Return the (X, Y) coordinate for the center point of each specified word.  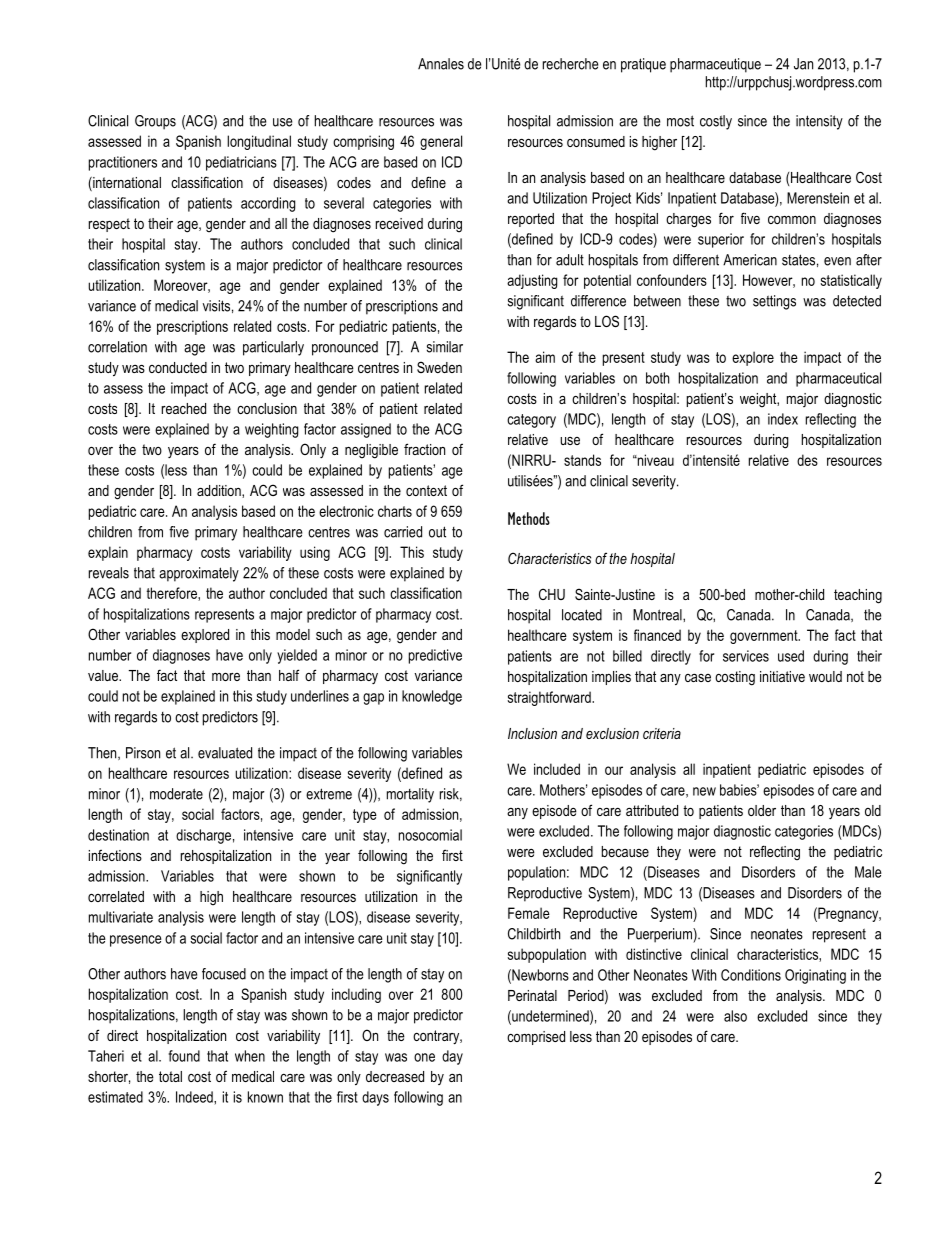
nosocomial (430, 835)
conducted (178, 367)
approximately (199, 574)
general (441, 142)
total (170, 1076)
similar (445, 347)
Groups (155, 122)
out (437, 532)
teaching (858, 596)
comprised (536, 1038)
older (762, 810)
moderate (176, 794)
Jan (803, 64)
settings (774, 302)
